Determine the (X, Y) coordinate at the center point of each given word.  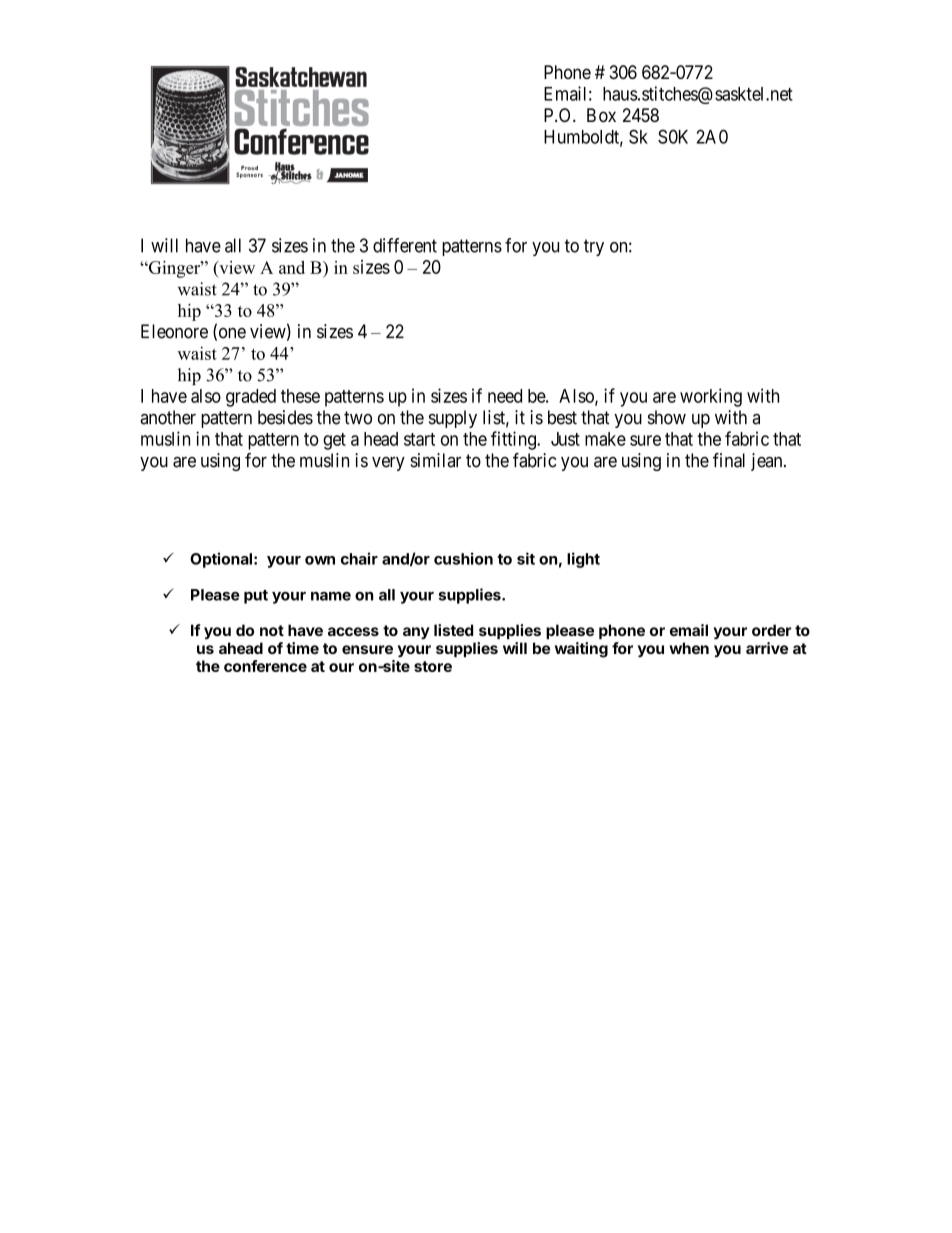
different (405, 245)
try (594, 247)
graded (251, 398)
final (729, 460)
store (433, 666)
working (711, 397)
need (505, 396)
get (334, 441)
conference (265, 666)
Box (601, 115)
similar (435, 460)
